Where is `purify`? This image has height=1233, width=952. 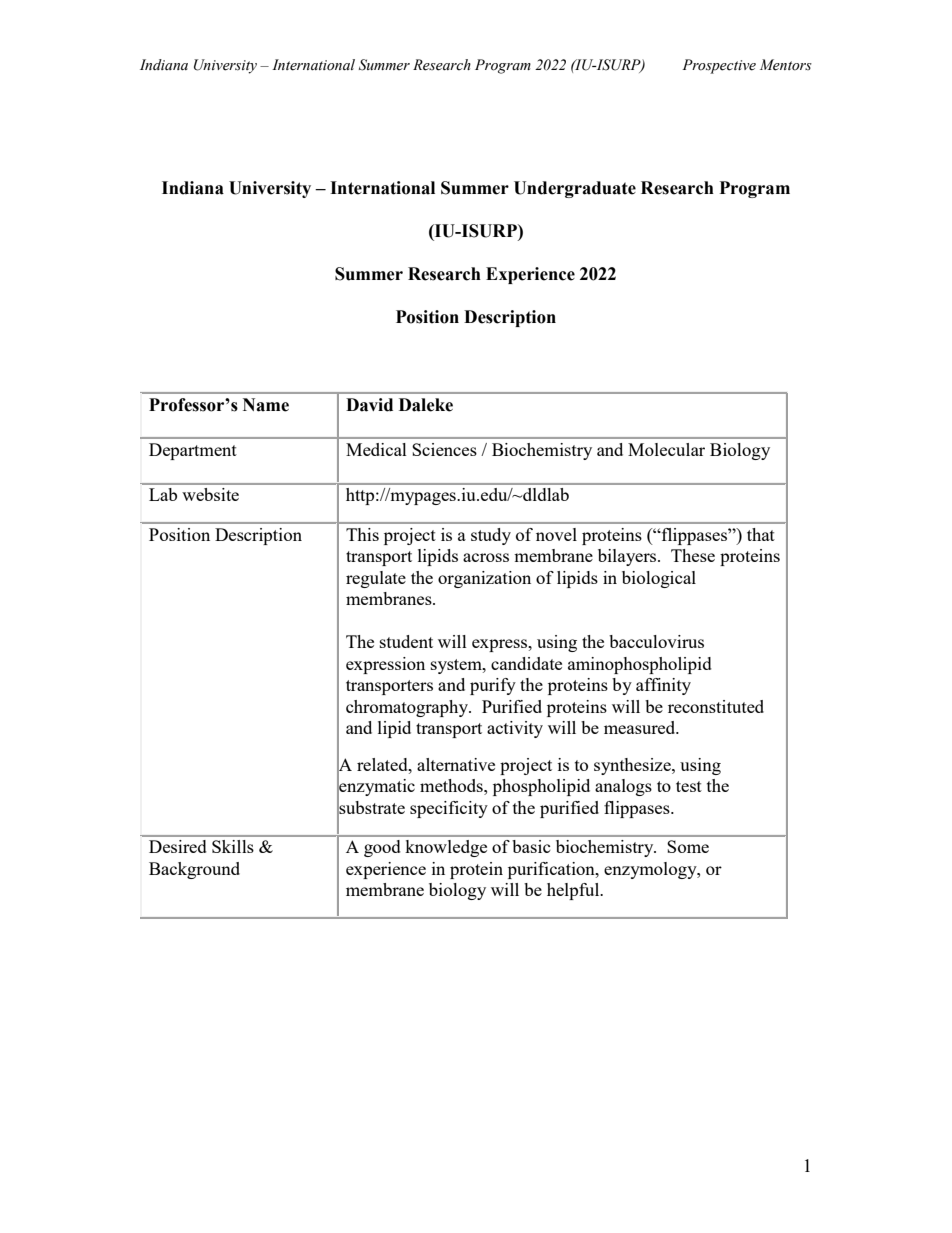
purify is located at coordinates (493, 686).
